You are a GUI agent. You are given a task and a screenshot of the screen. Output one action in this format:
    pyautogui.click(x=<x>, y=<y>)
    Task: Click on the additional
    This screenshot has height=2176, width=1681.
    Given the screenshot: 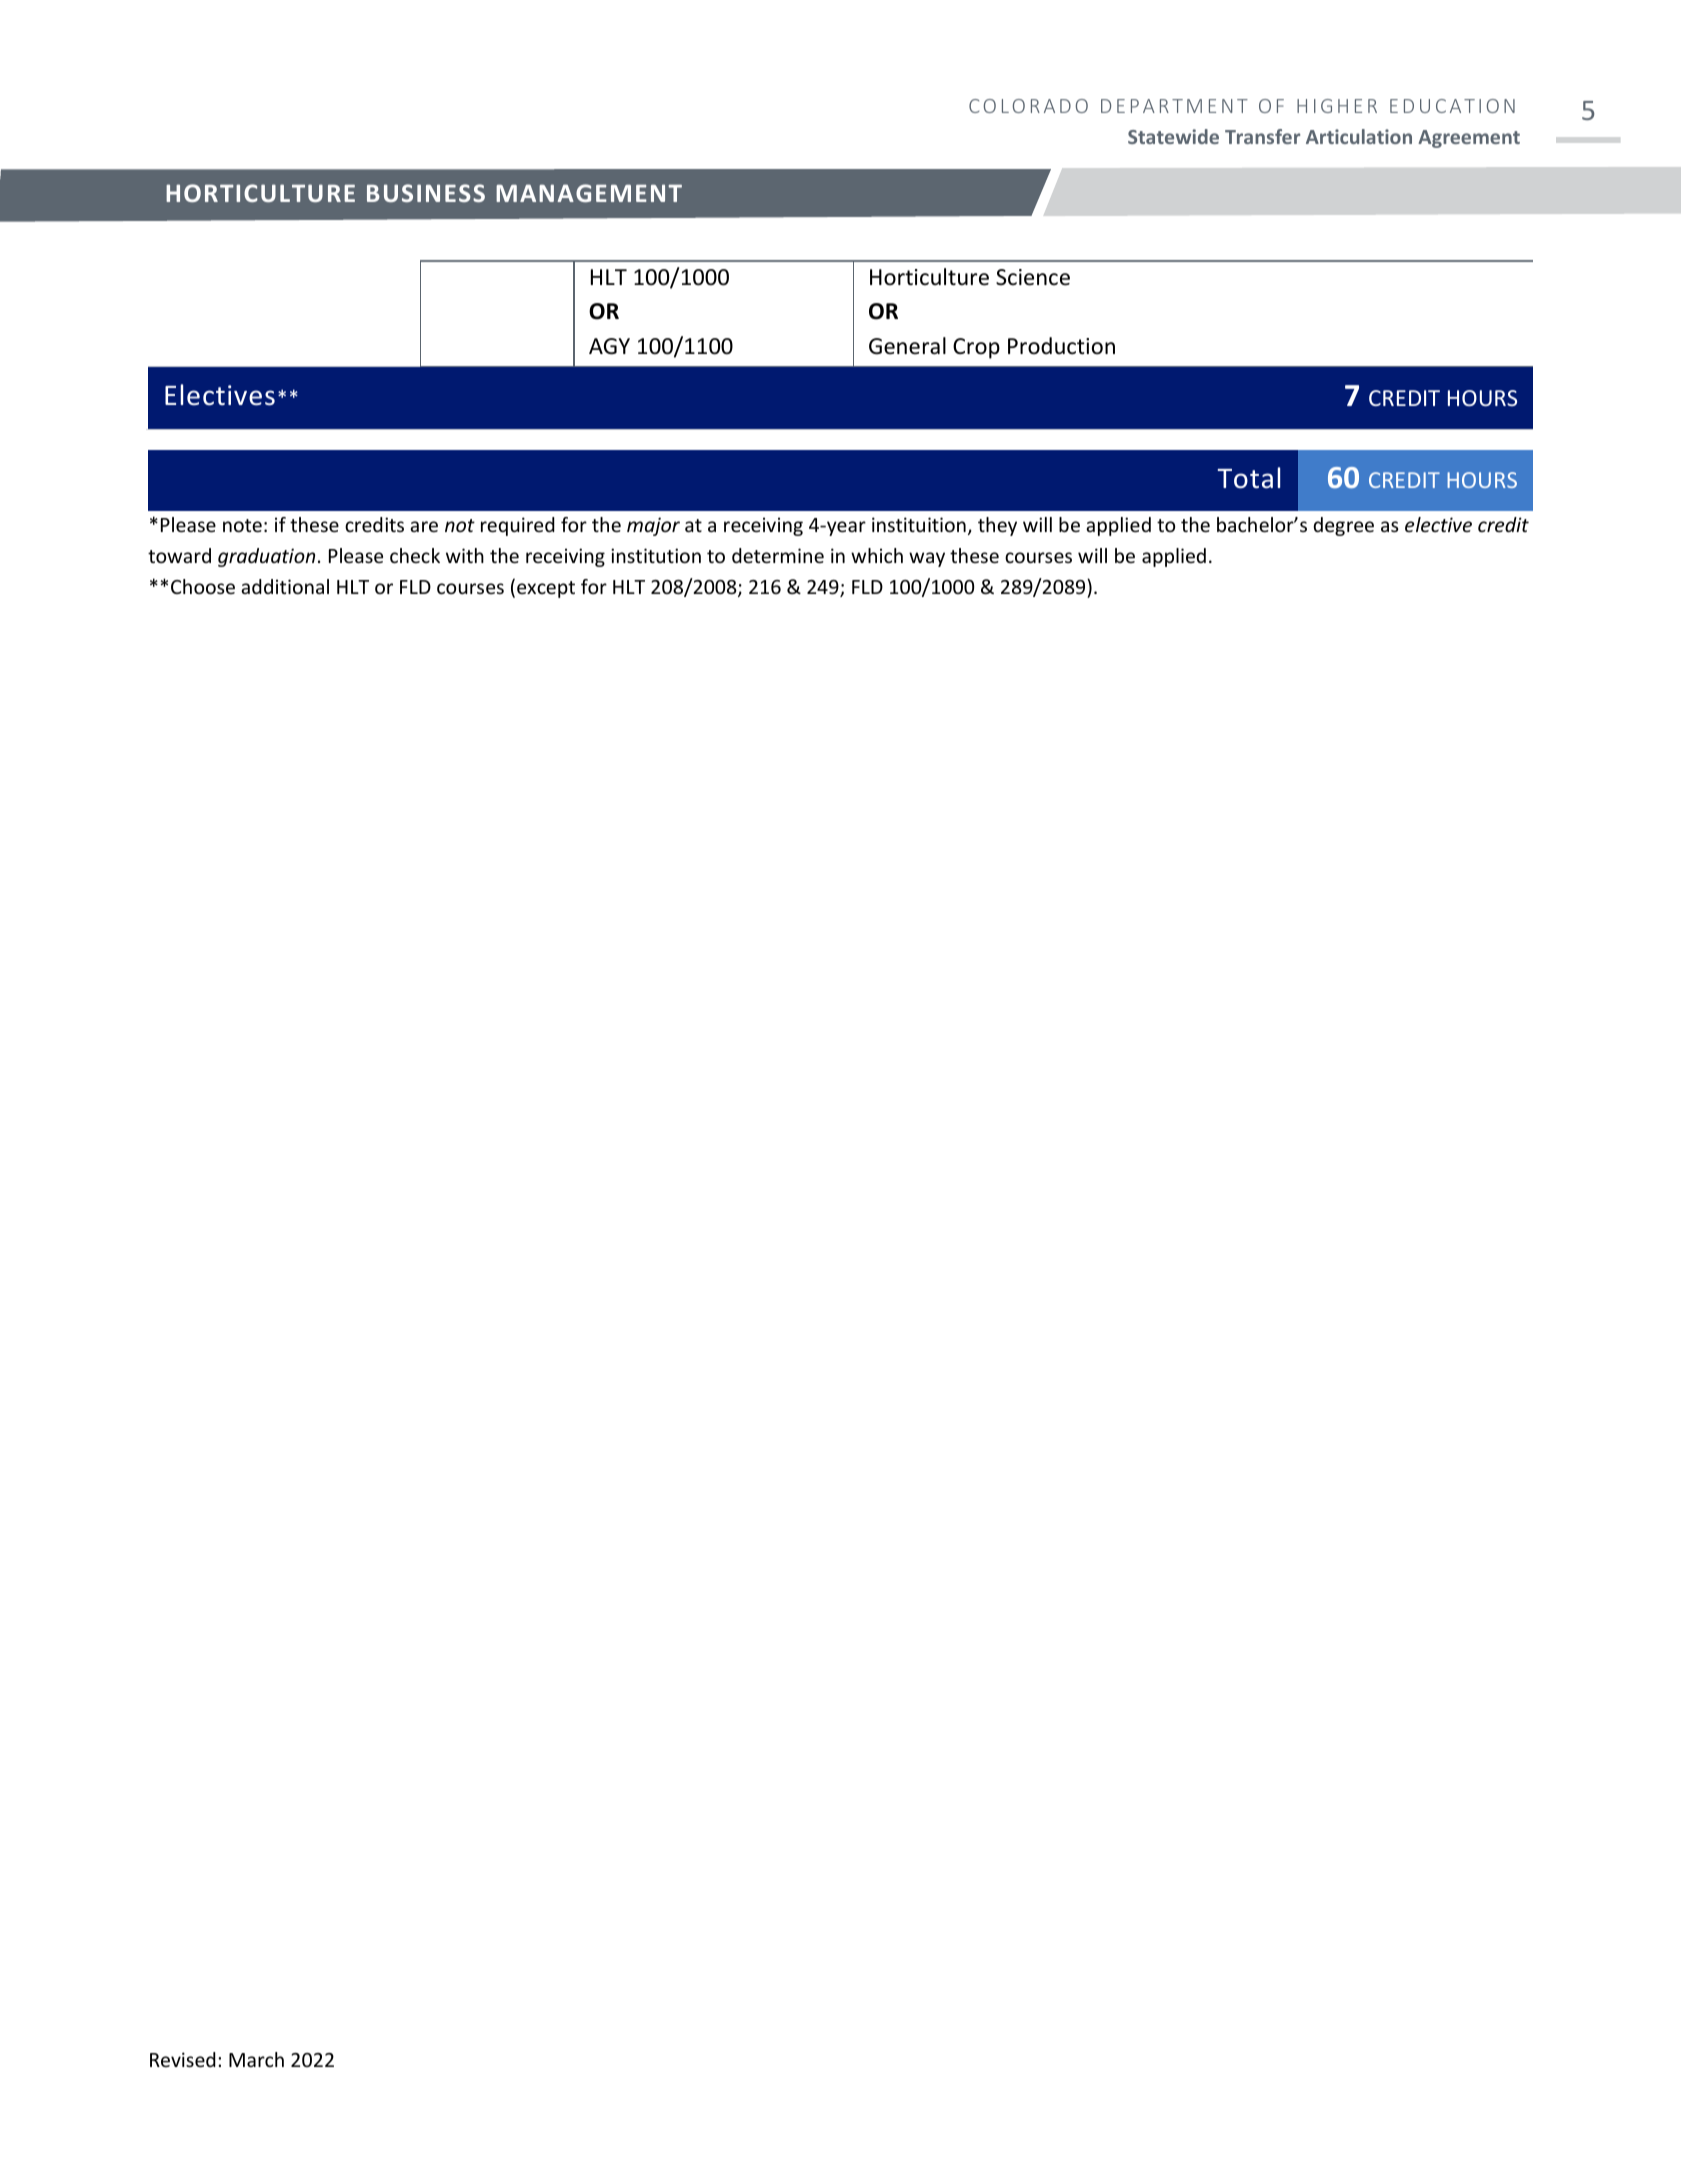 What is the action you would take?
    pyautogui.click(x=285, y=586)
